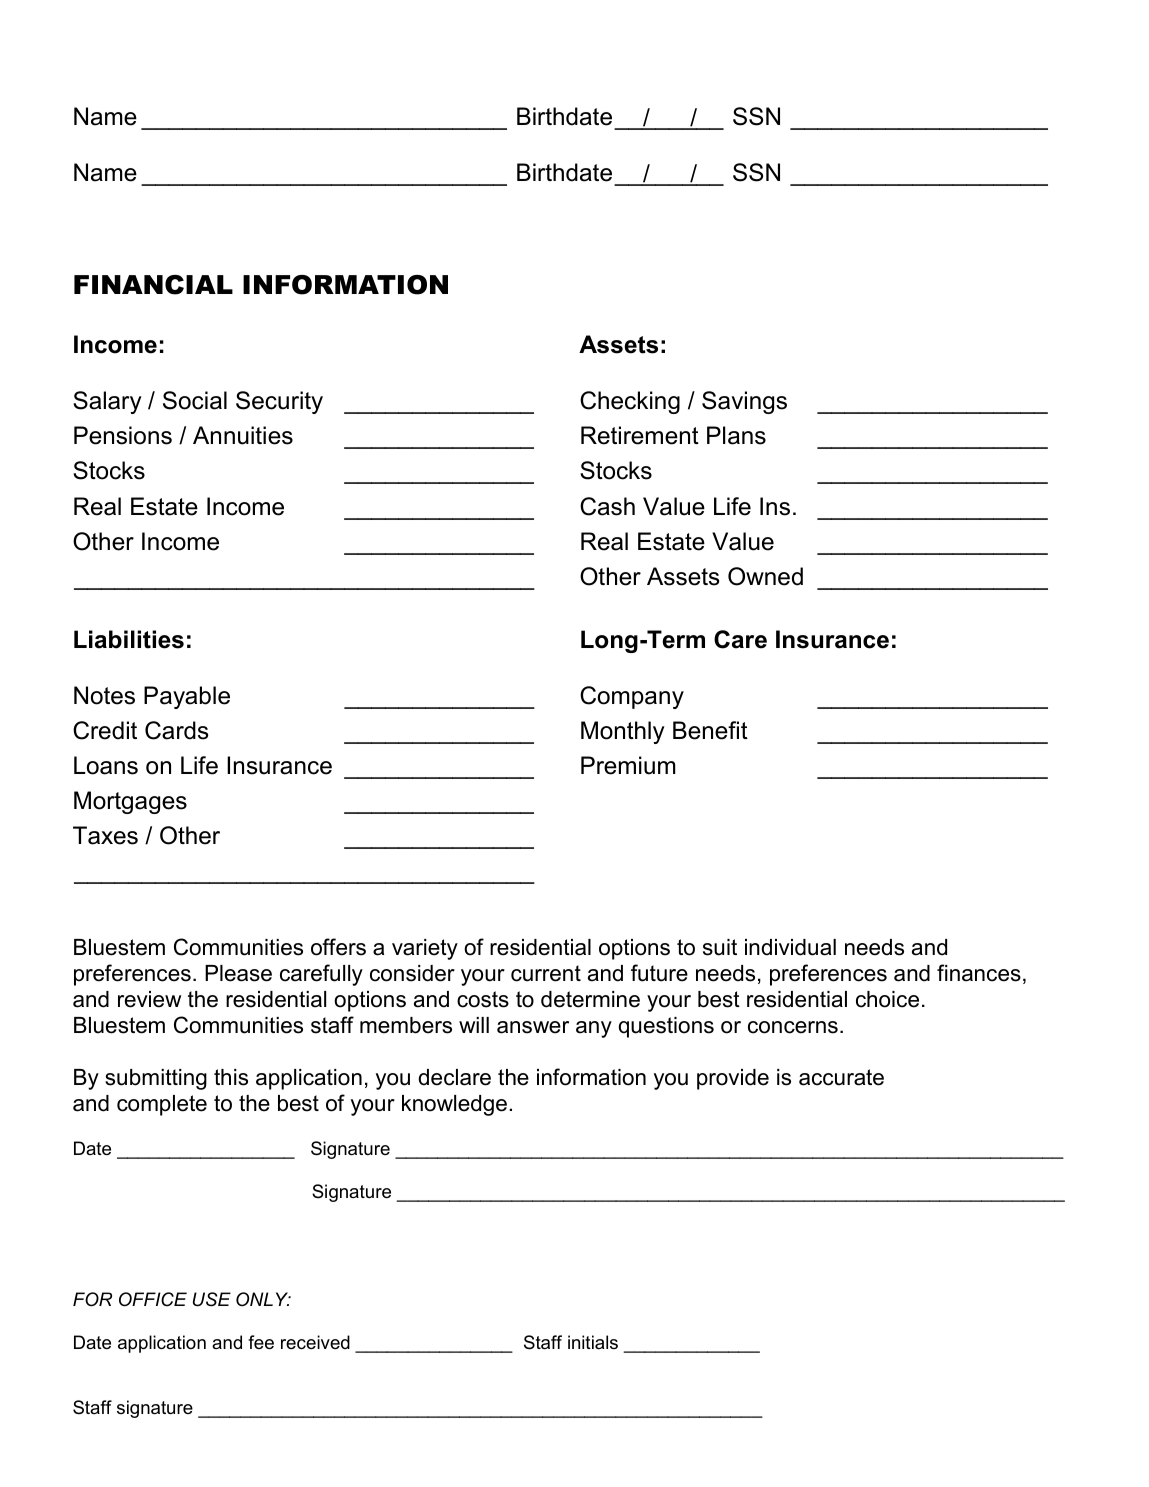 Image resolution: width=1149 pixels, height=1487 pixels. Describe the element at coordinates (887, 999) in the screenshot. I see `choice` at that location.
